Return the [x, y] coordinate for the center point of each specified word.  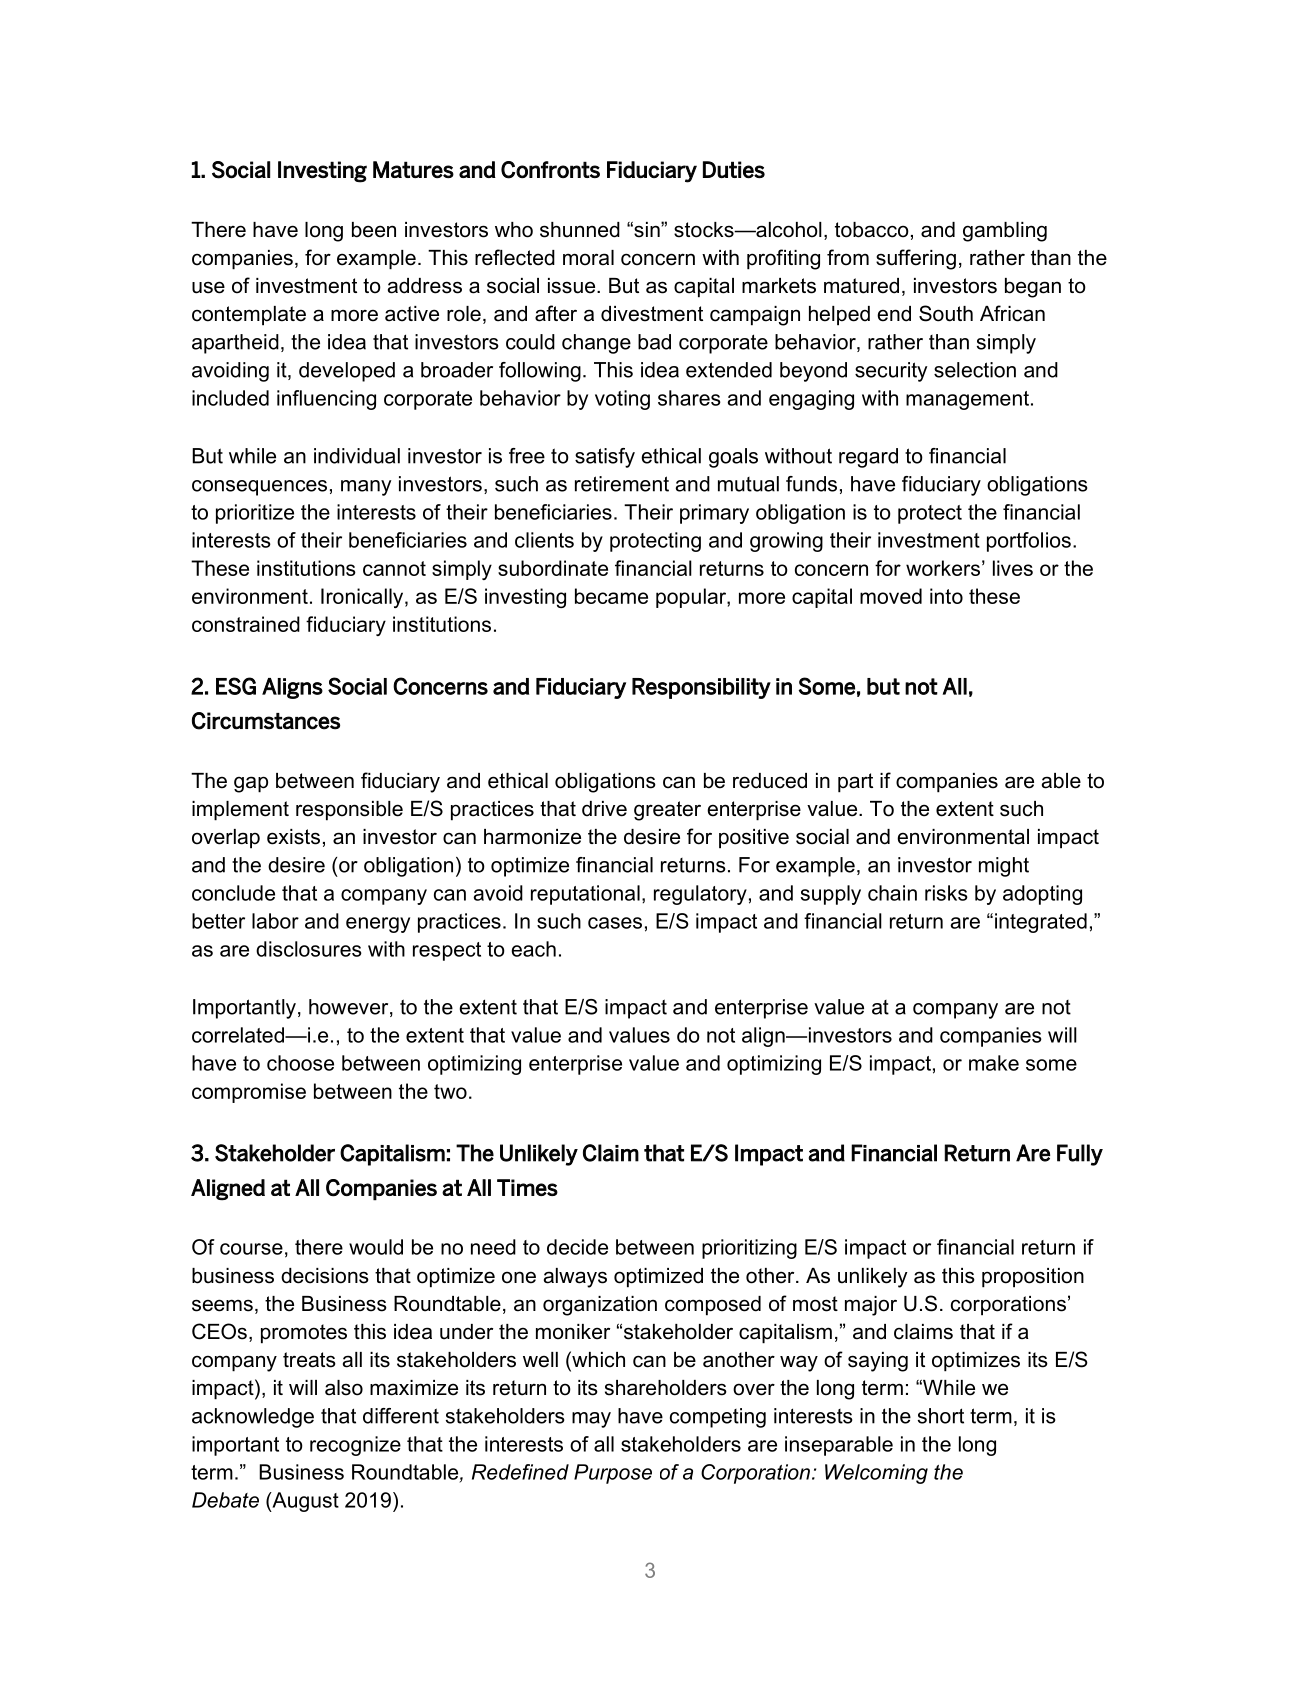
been [374, 230]
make [994, 1063]
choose [300, 1063]
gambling [1005, 232]
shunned [580, 230]
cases [615, 923]
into [946, 596]
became [611, 596]
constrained [246, 624]
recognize [355, 1446]
